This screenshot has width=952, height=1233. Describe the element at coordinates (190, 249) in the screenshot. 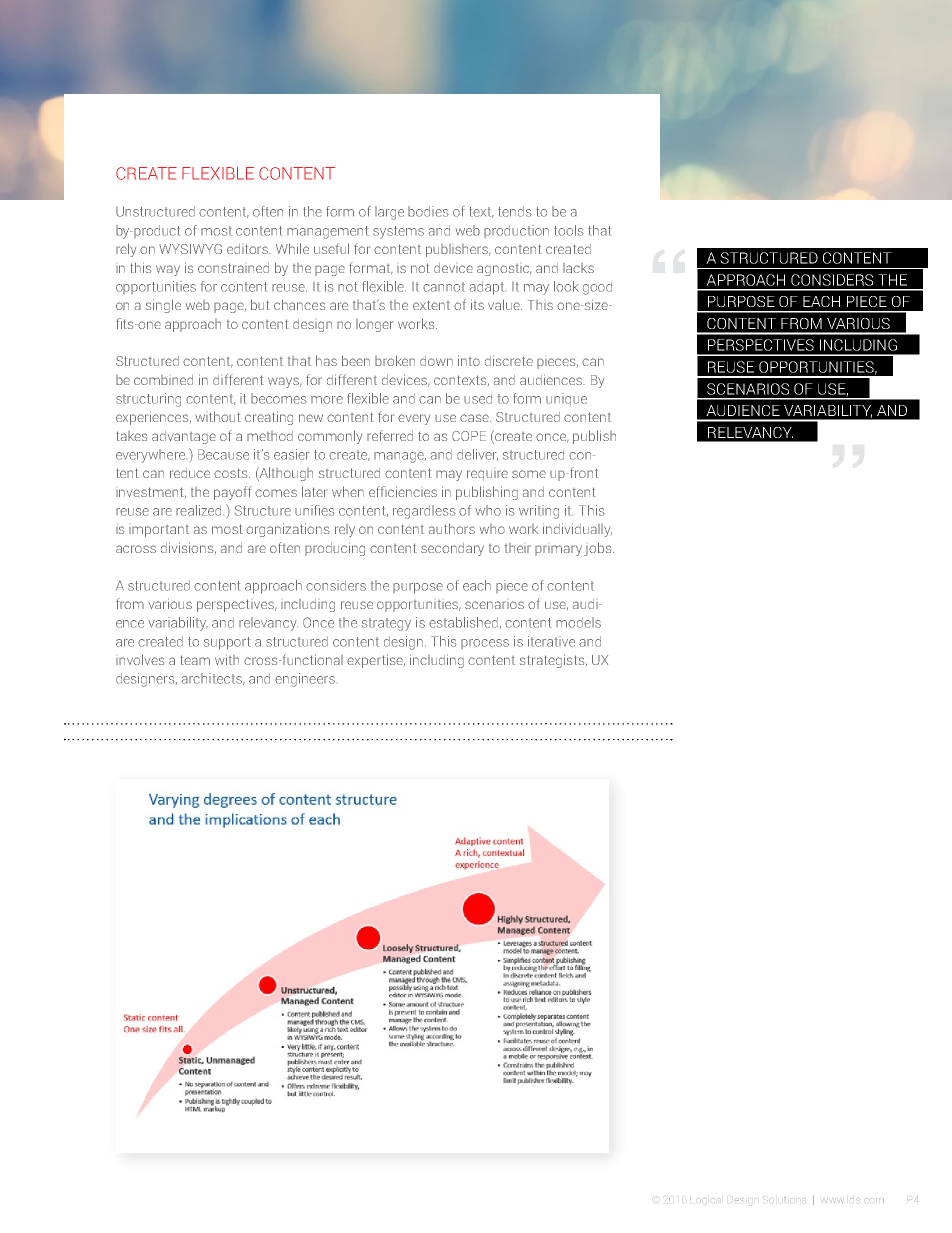

I see `WYSIWYG` at that location.
